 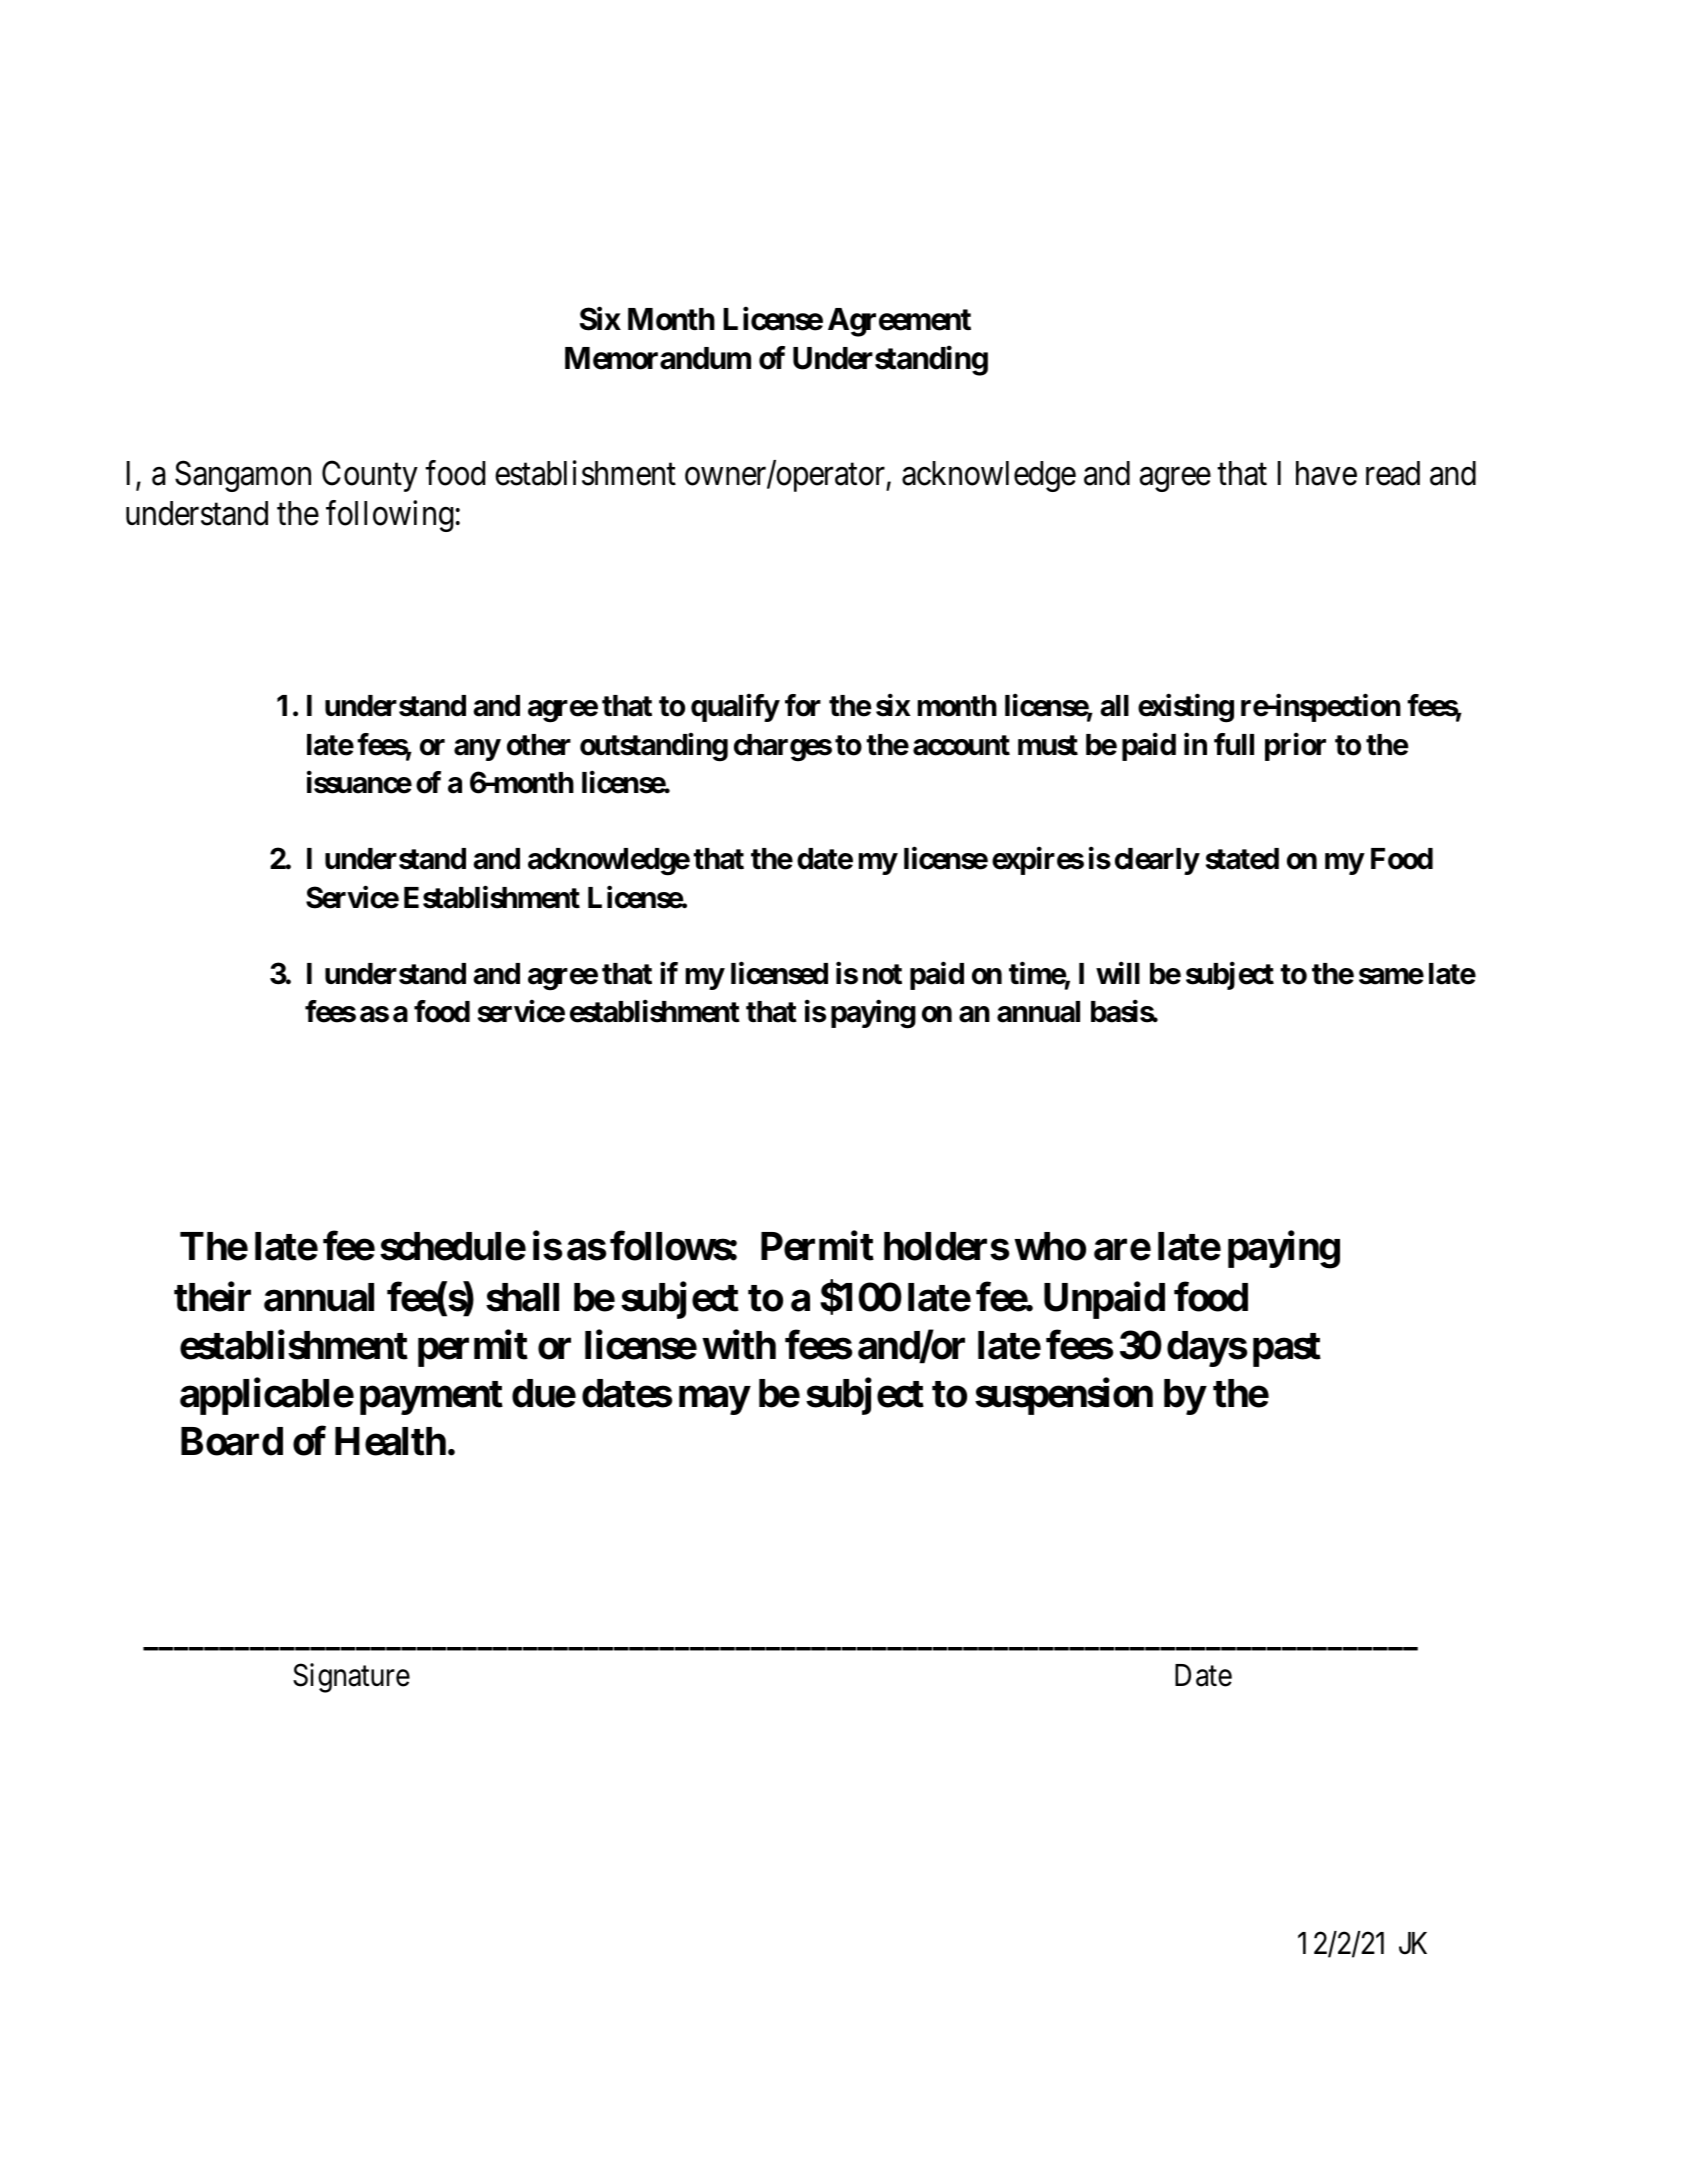 What do you see at coordinates (1064, 1396) in the document?
I see `suspension` at bounding box center [1064, 1396].
